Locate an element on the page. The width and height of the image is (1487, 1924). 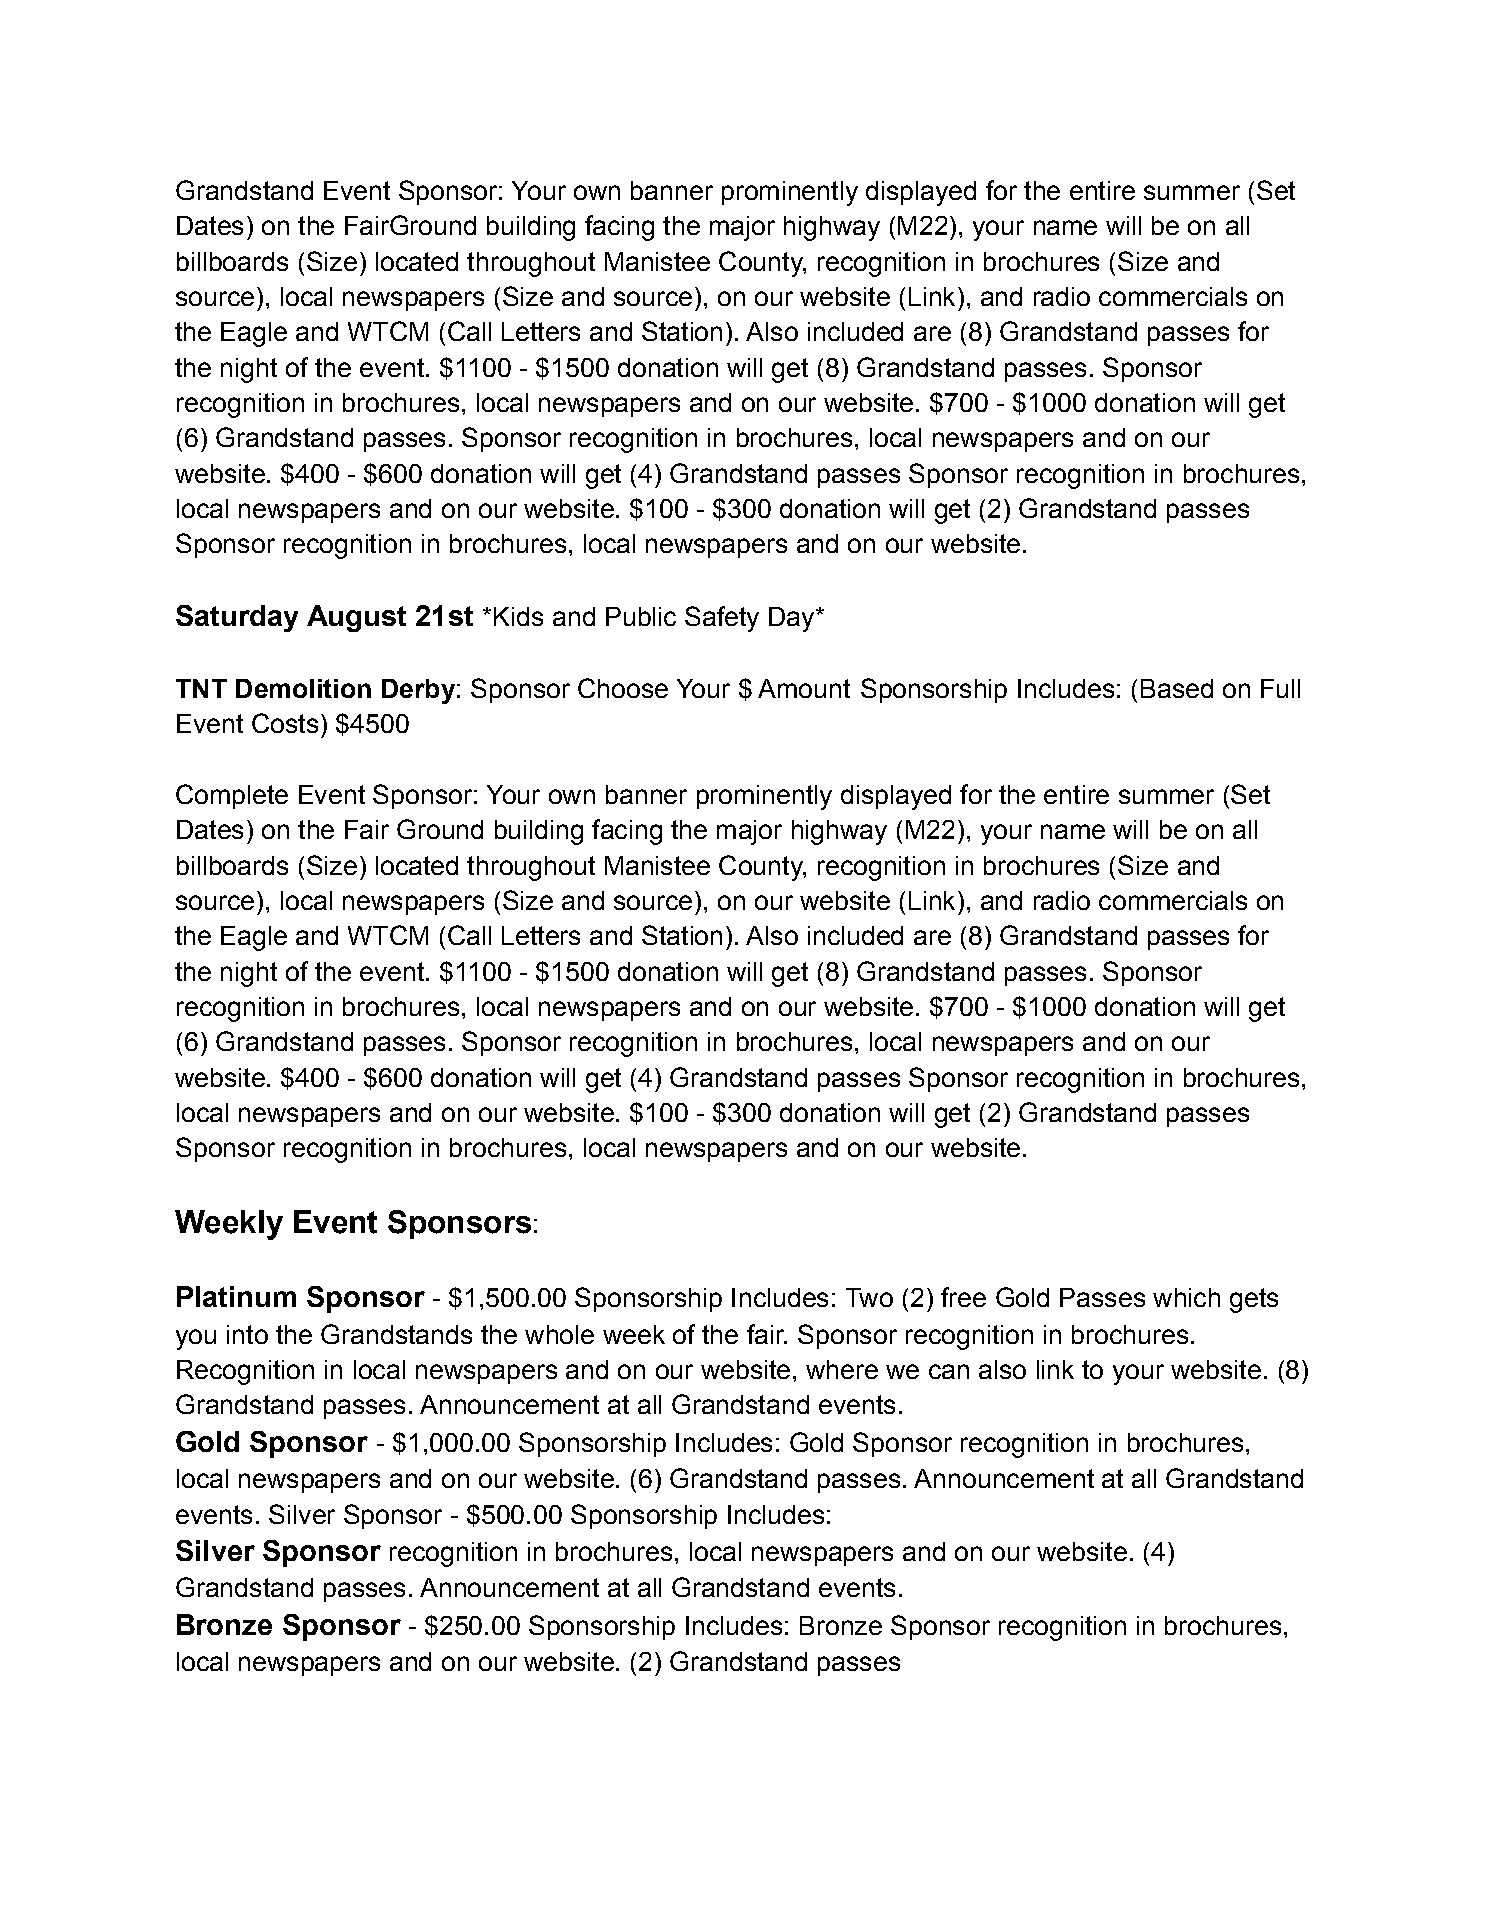
August is located at coordinates (356, 618).
